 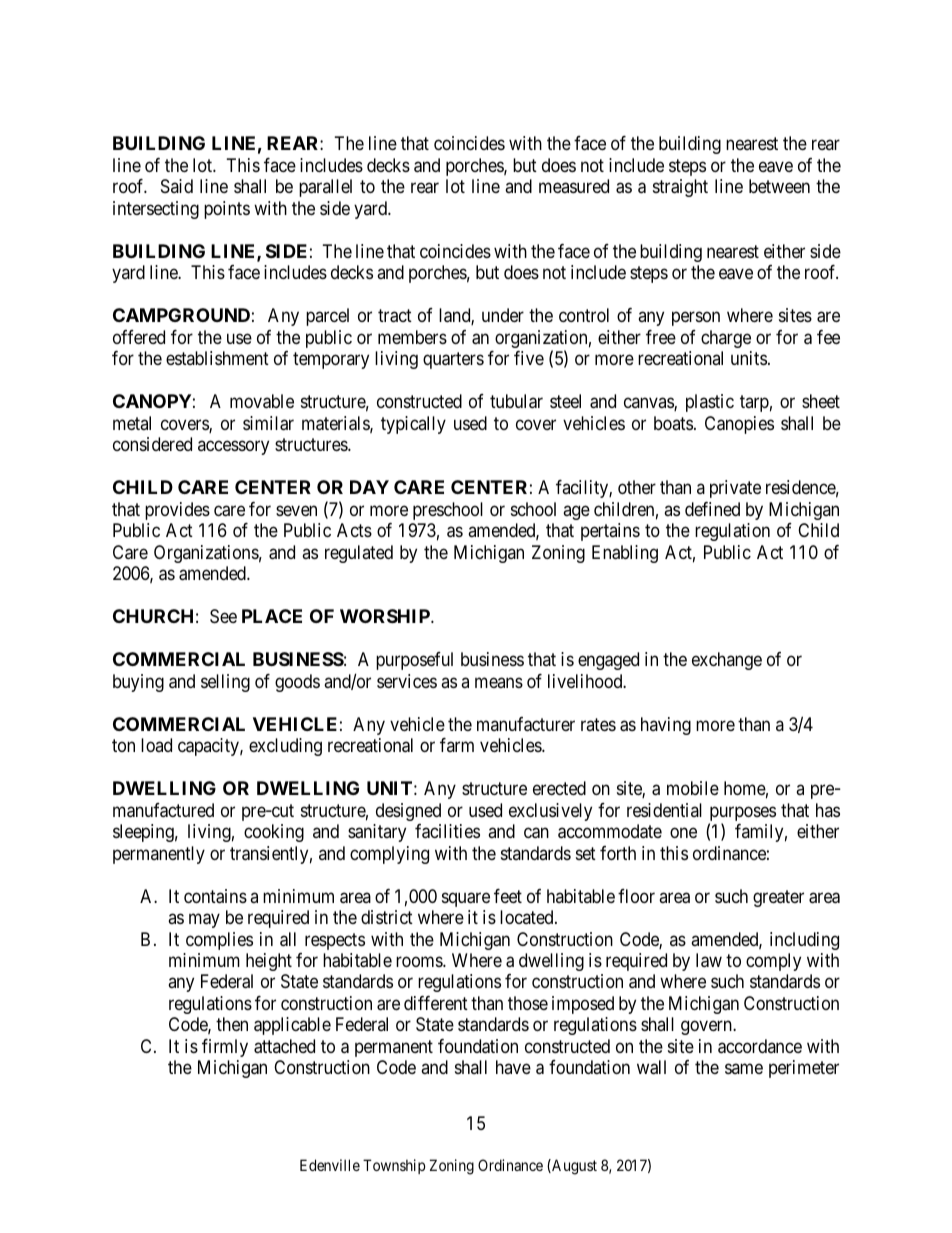 I want to click on facilities, so click(x=447, y=831).
